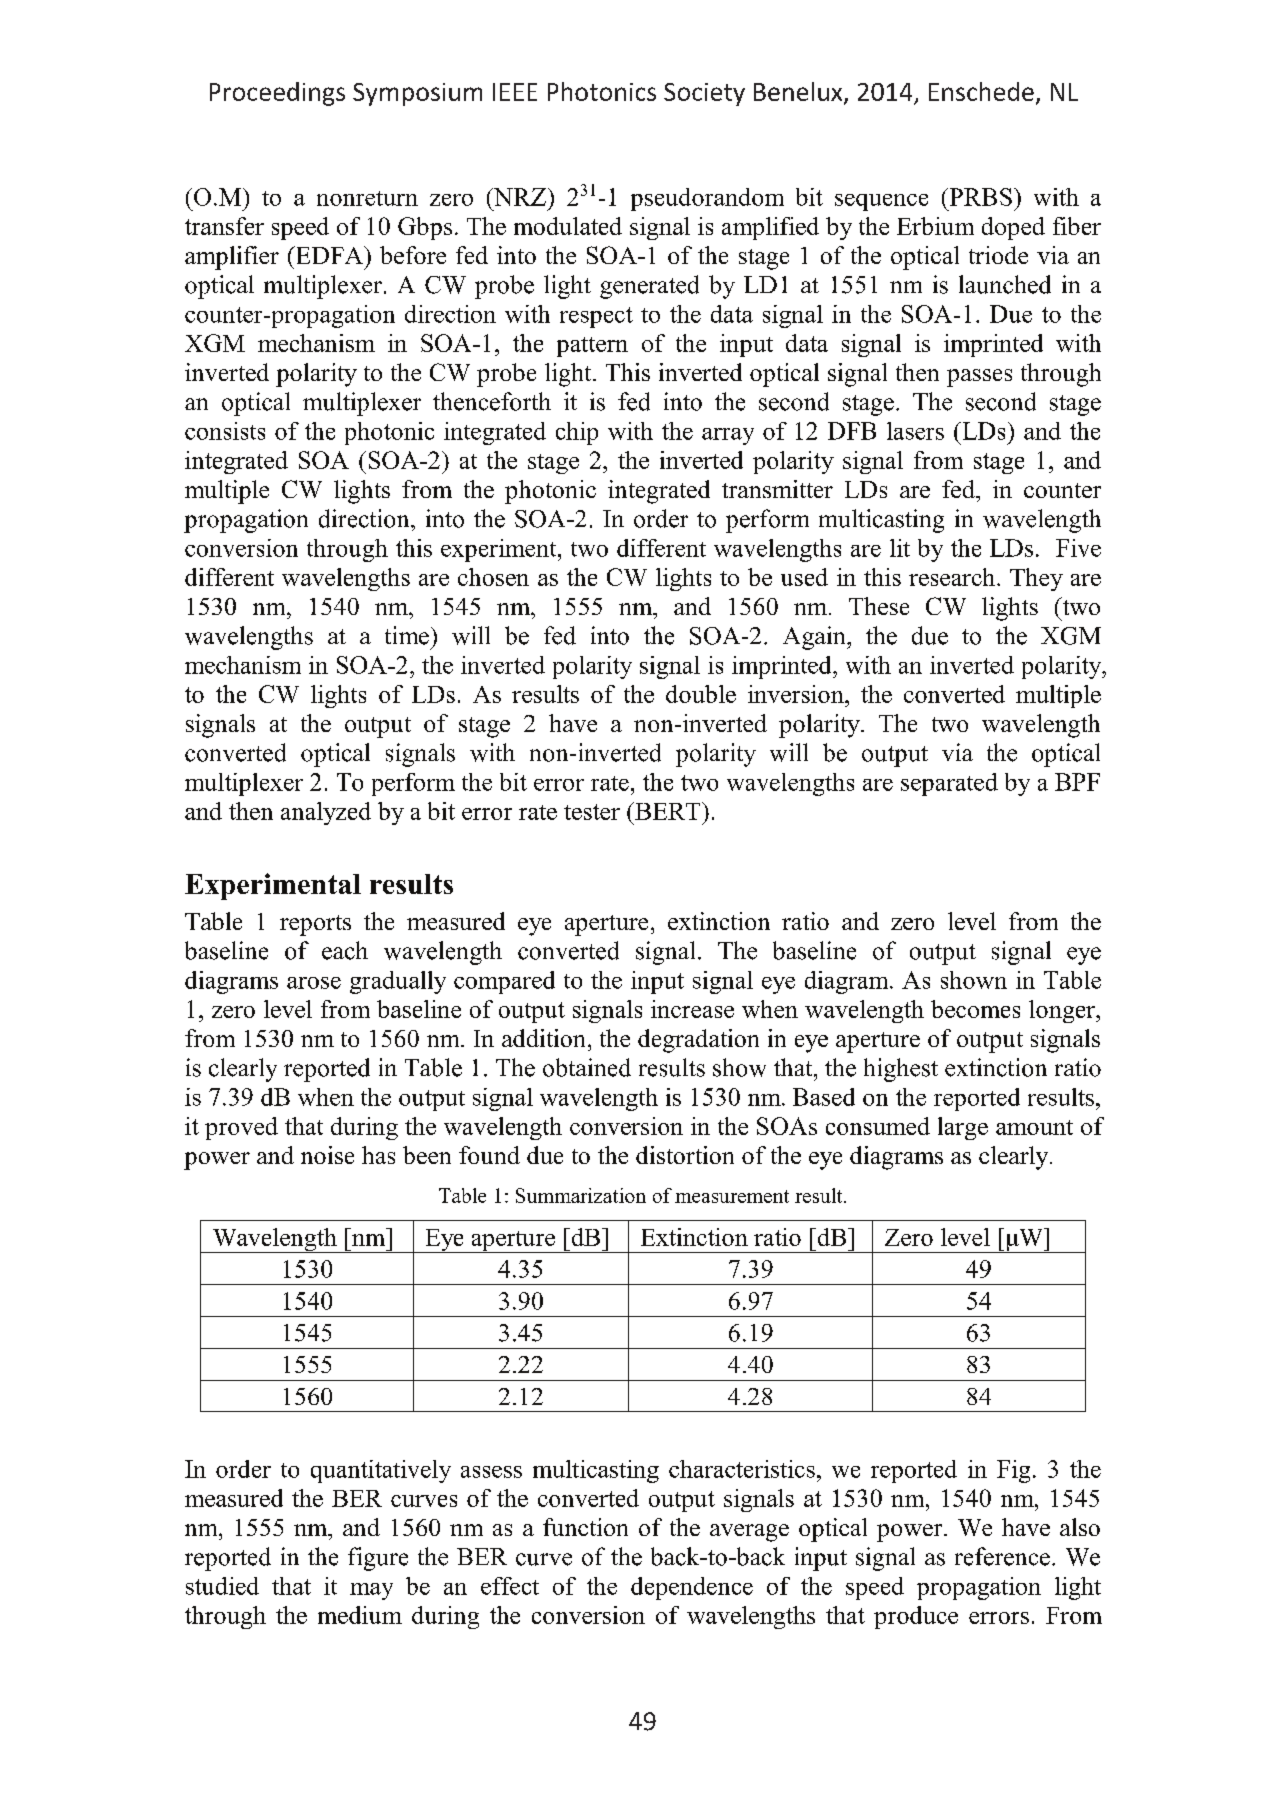  What do you see at coordinates (704, 94) in the screenshot?
I see `Society` at bounding box center [704, 94].
